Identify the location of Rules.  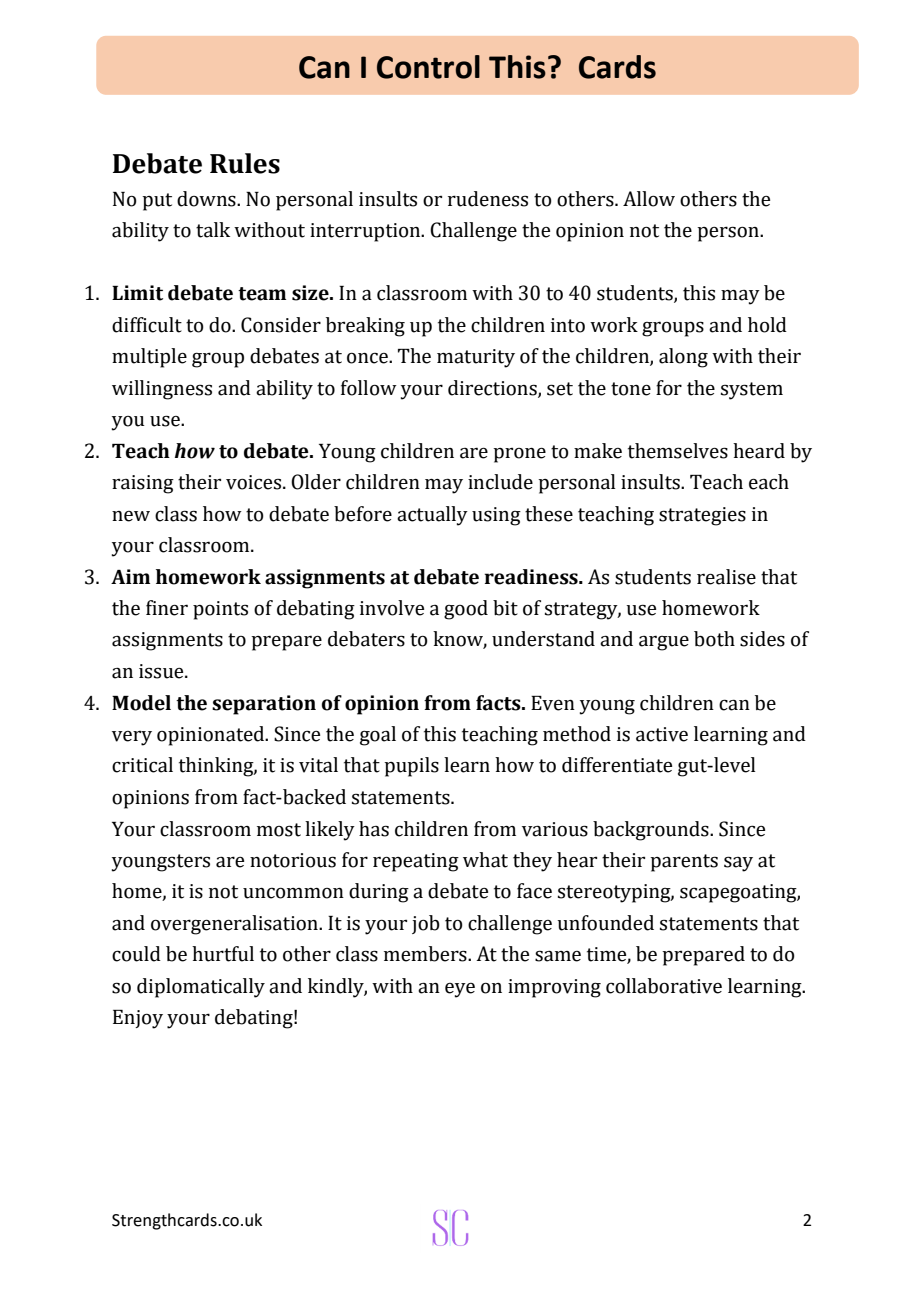
(245, 163).
